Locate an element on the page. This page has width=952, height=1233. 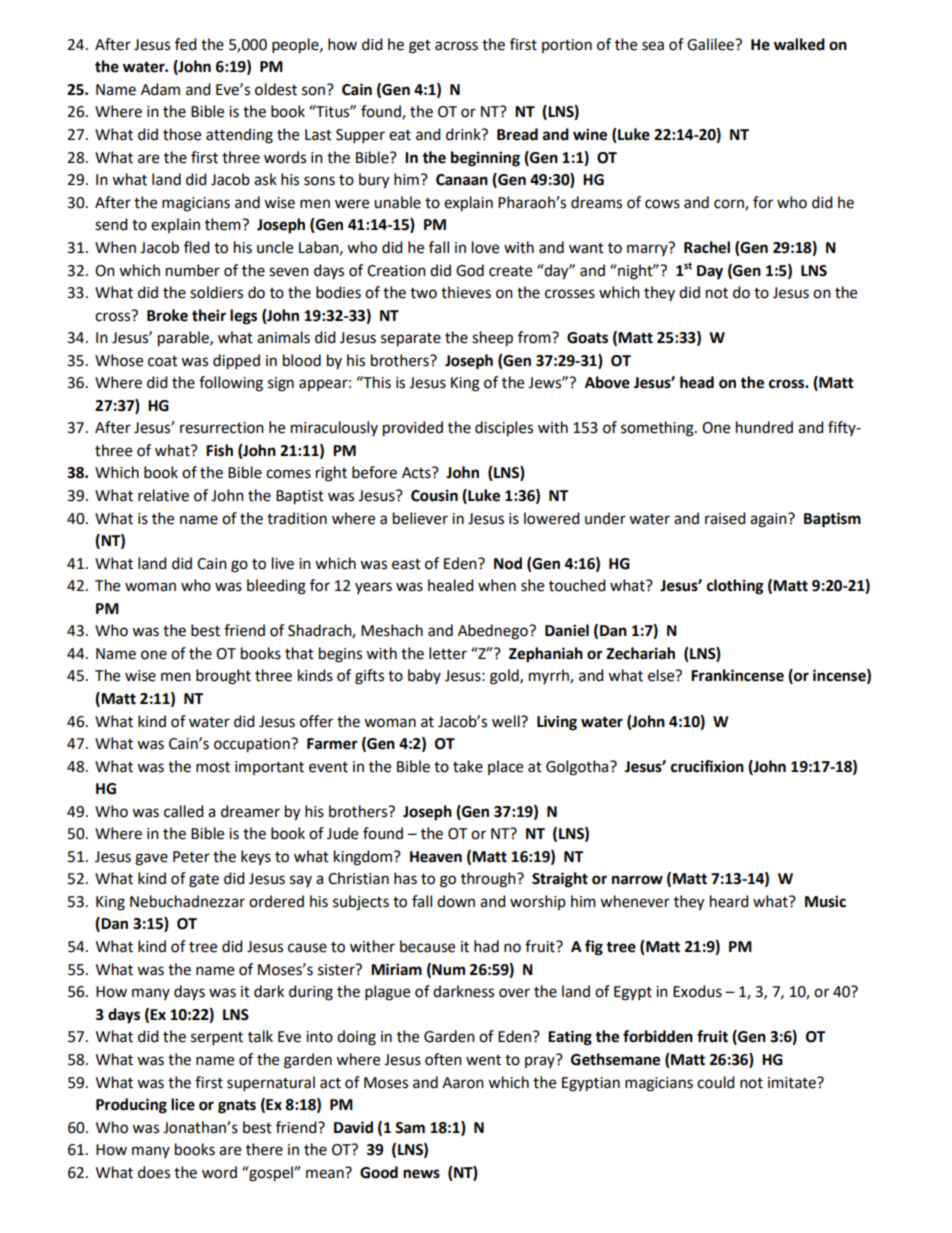
Galilee is located at coordinates (711, 44).
